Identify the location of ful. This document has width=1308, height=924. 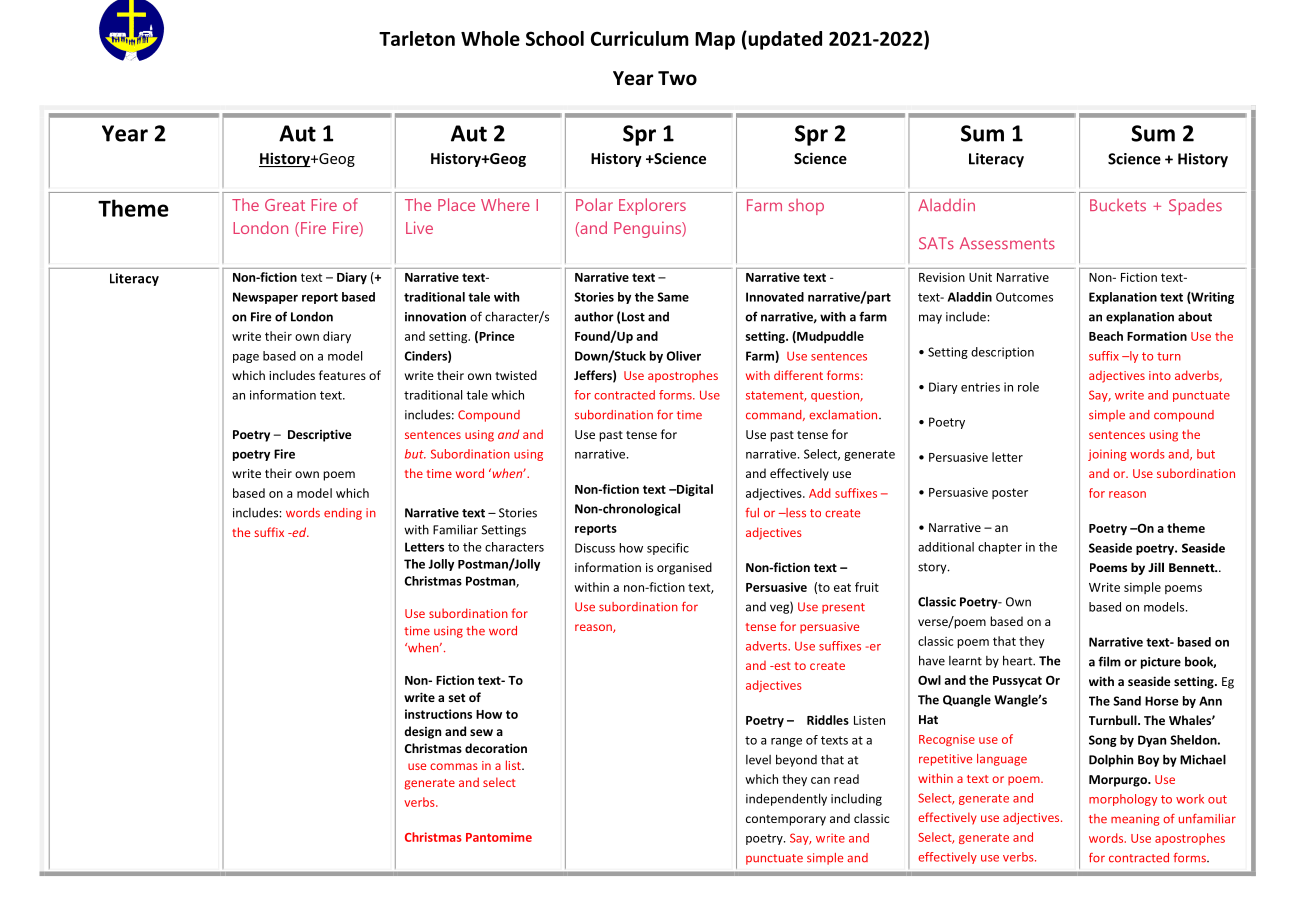
(752, 513).
